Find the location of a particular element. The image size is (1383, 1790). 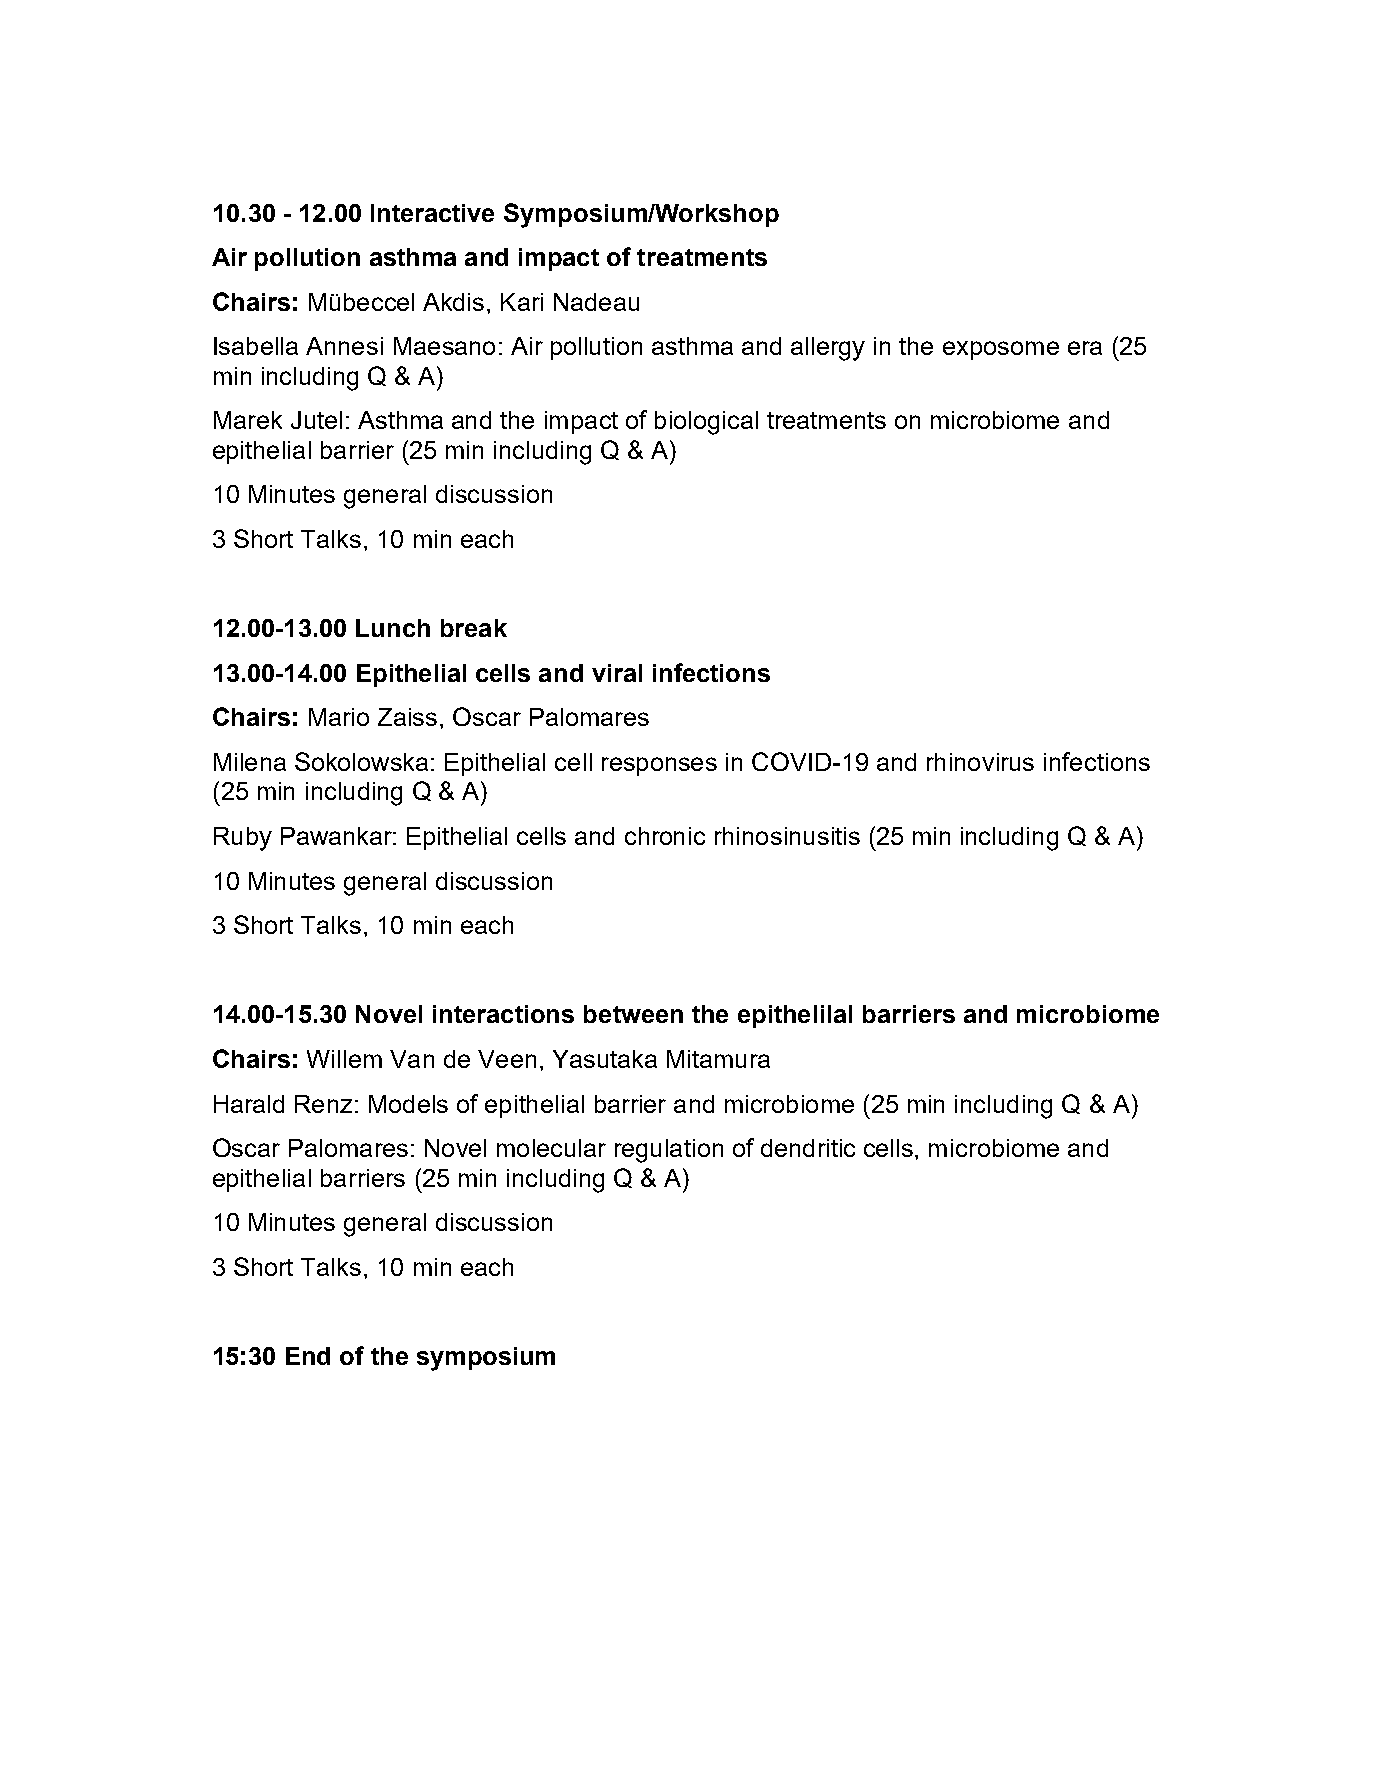

dendritic is located at coordinates (808, 1148).
